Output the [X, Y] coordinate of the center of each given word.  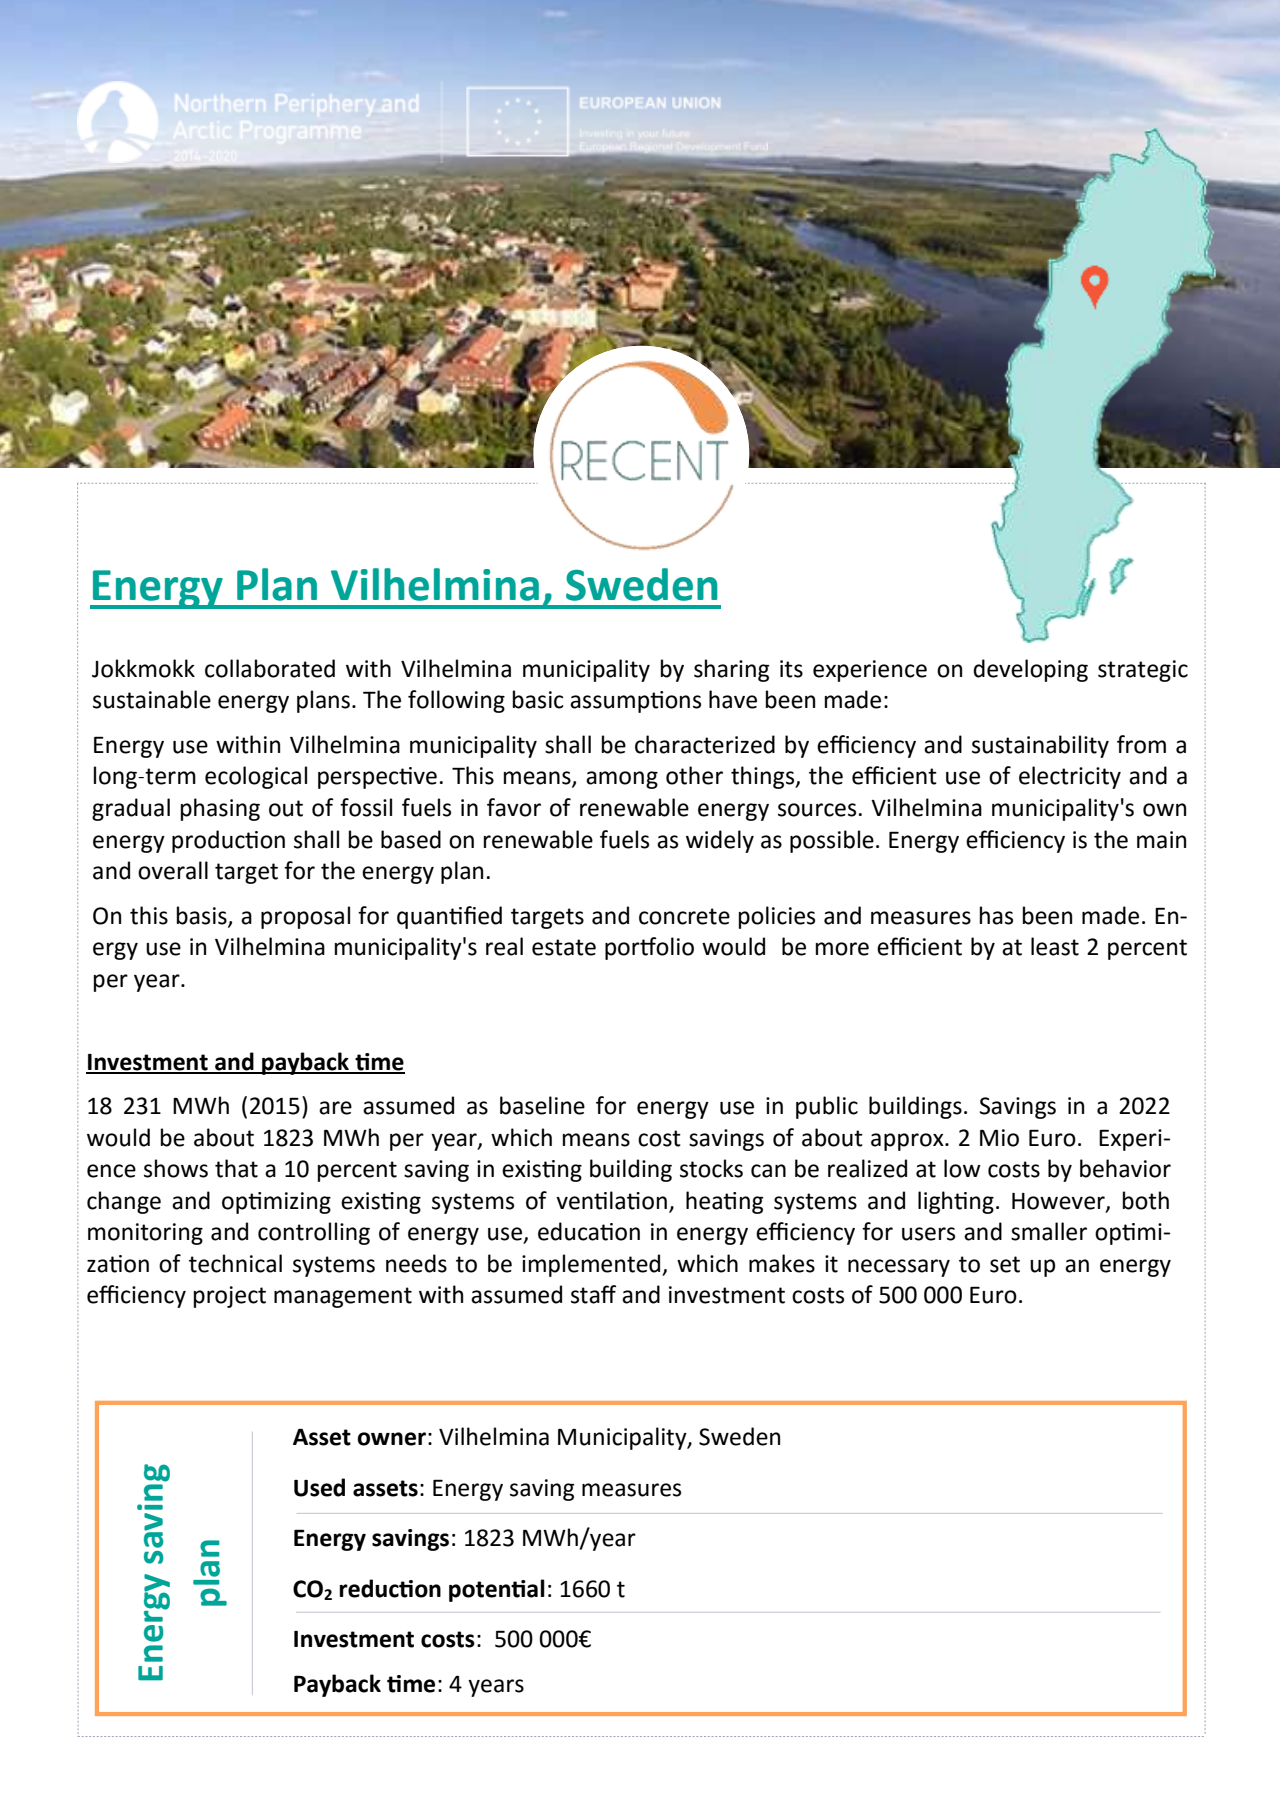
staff [593, 1294]
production [228, 841]
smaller [1049, 1231]
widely [720, 841]
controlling [314, 1233]
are [335, 1108]
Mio [999, 1138]
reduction [390, 1588]
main [1161, 840]
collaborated [270, 668]
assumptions [635, 702]
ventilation [611, 1200]
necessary [899, 1268]
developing [1030, 670]
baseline [542, 1105]
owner [391, 1439]
